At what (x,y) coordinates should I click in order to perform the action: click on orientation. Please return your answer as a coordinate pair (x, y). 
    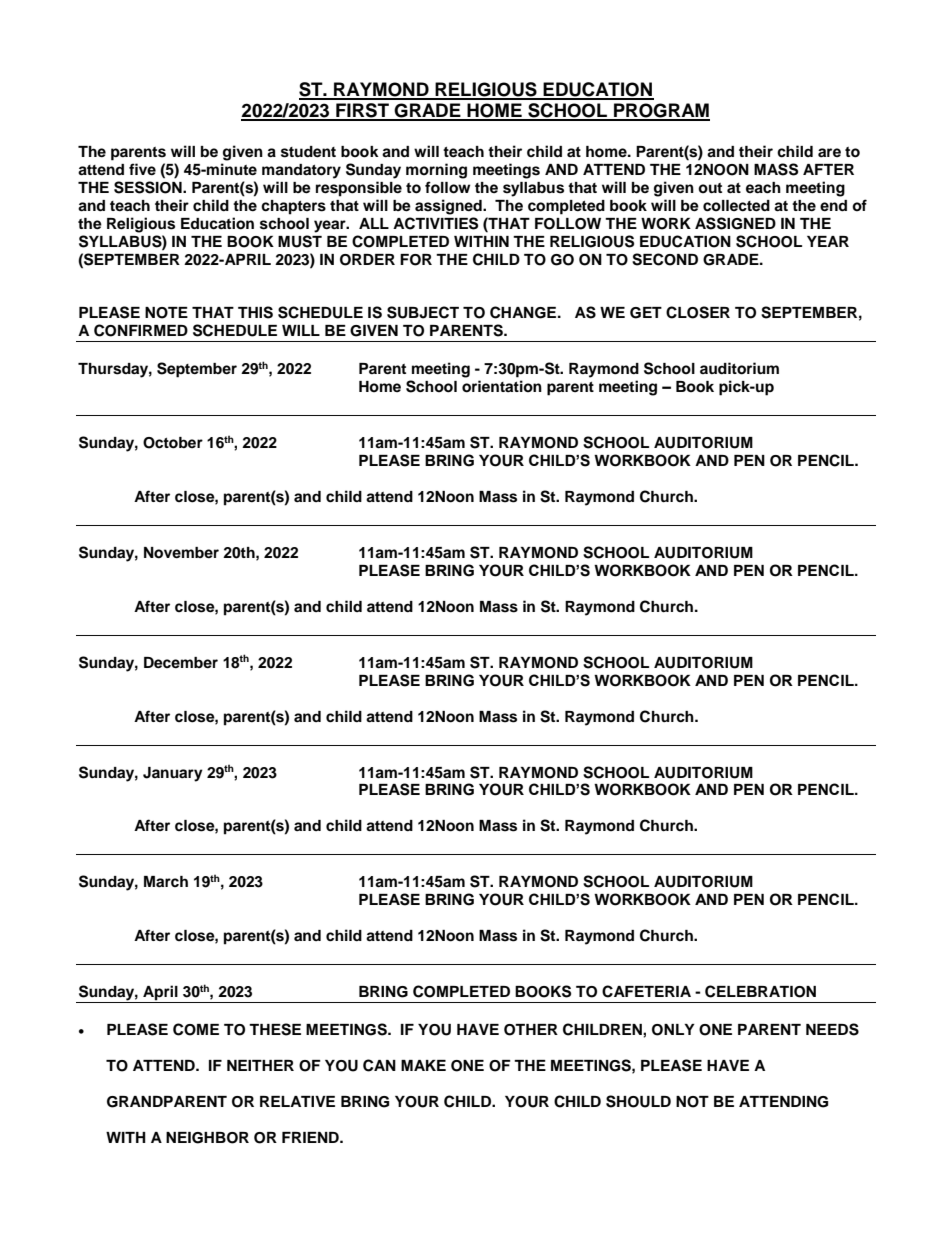
    Looking at the image, I should click on (502, 386).
